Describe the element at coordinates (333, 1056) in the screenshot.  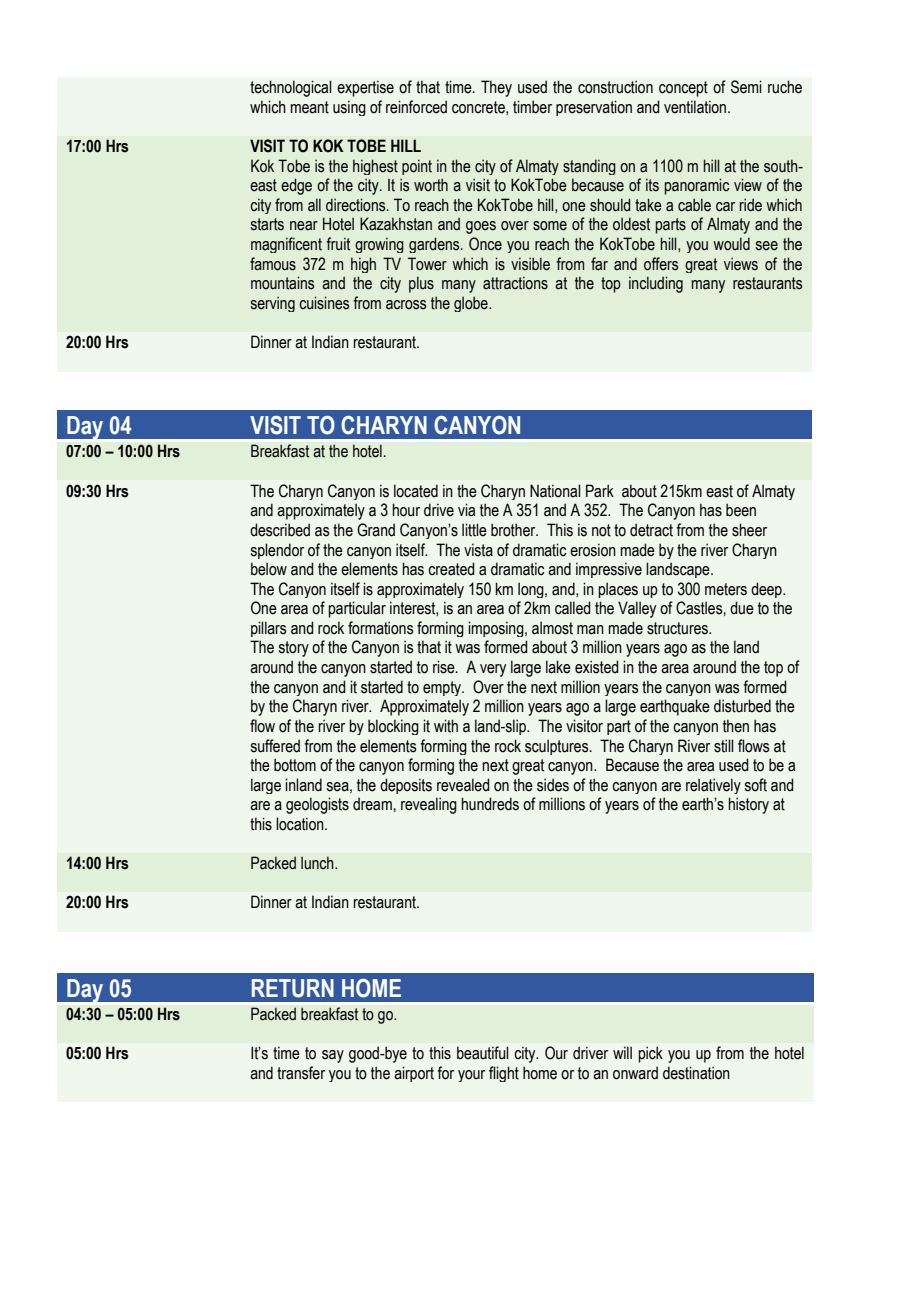
I see `say` at that location.
